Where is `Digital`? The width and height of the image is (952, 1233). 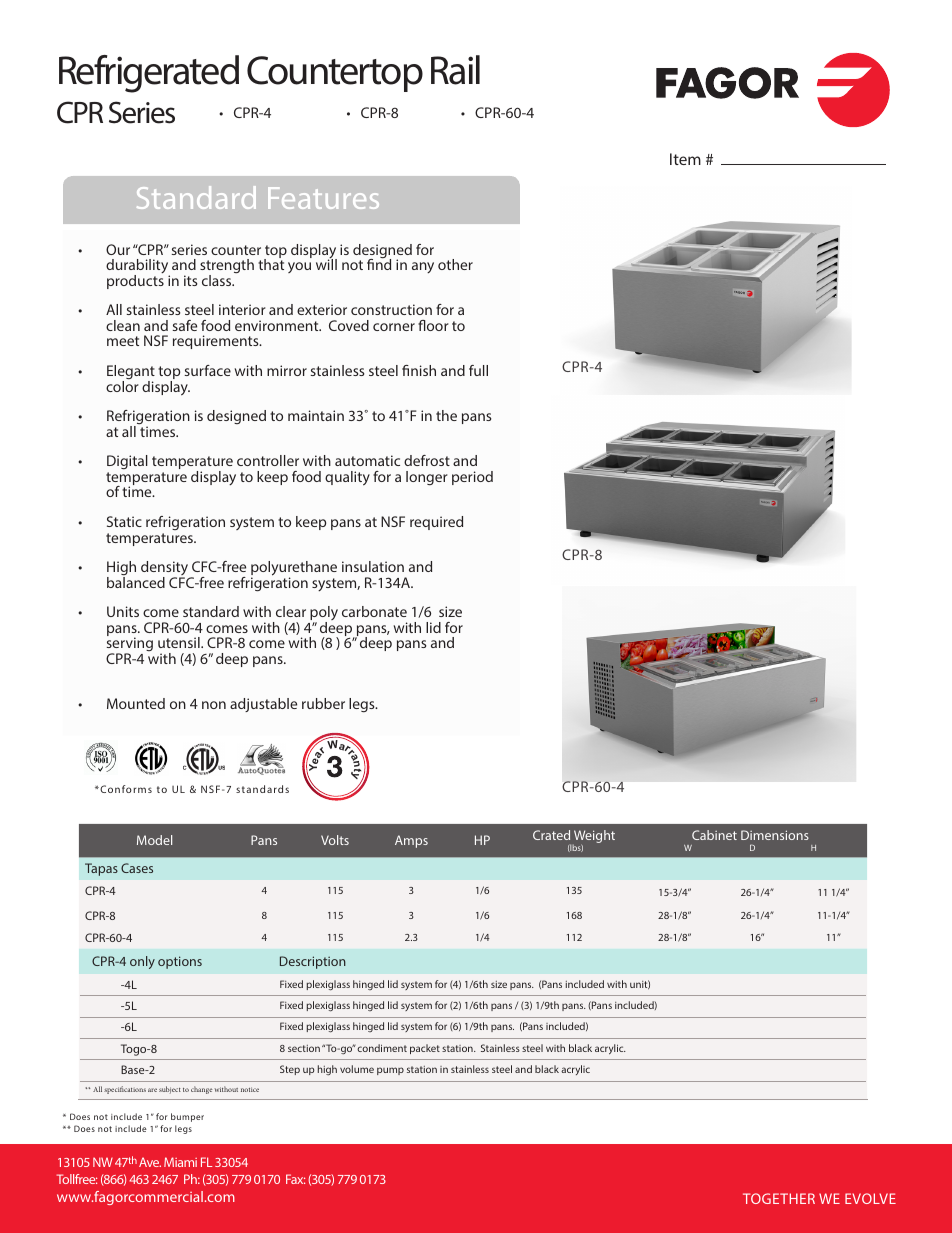 Digital is located at coordinates (127, 464).
